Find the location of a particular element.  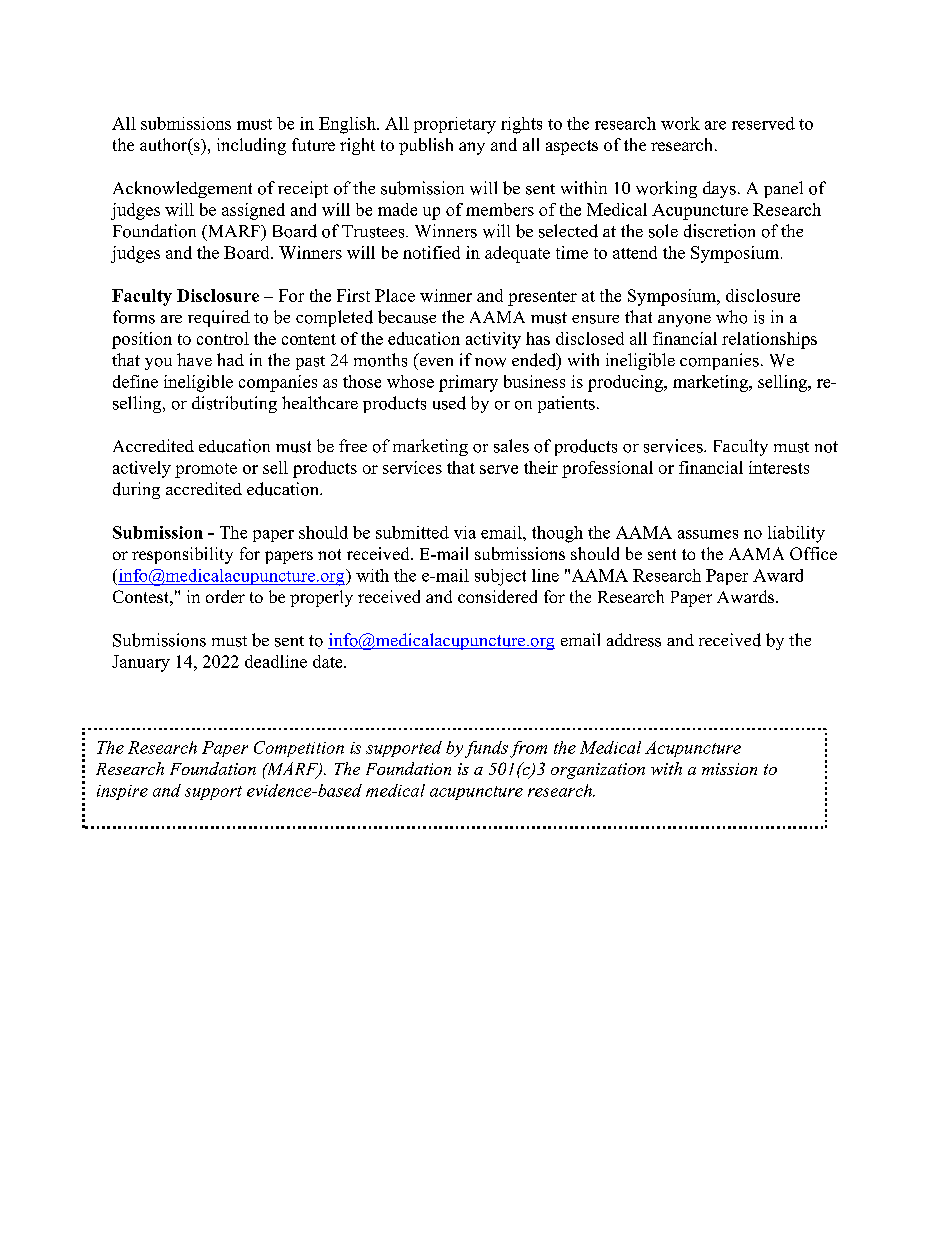

funds is located at coordinates (486, 749).
